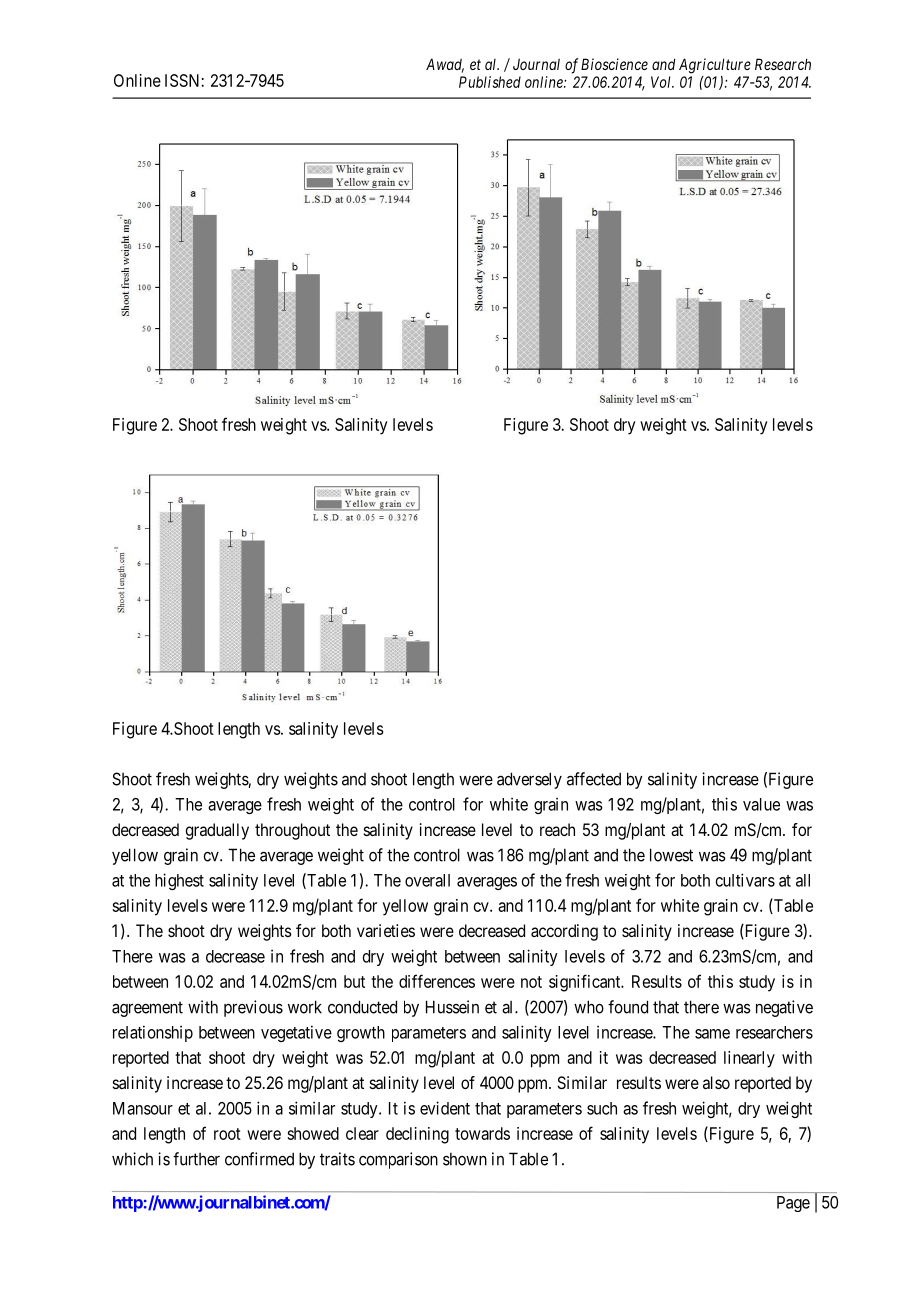  Describe the element at coordinates (217, 831) in the page. I see `gradually` at that location.
